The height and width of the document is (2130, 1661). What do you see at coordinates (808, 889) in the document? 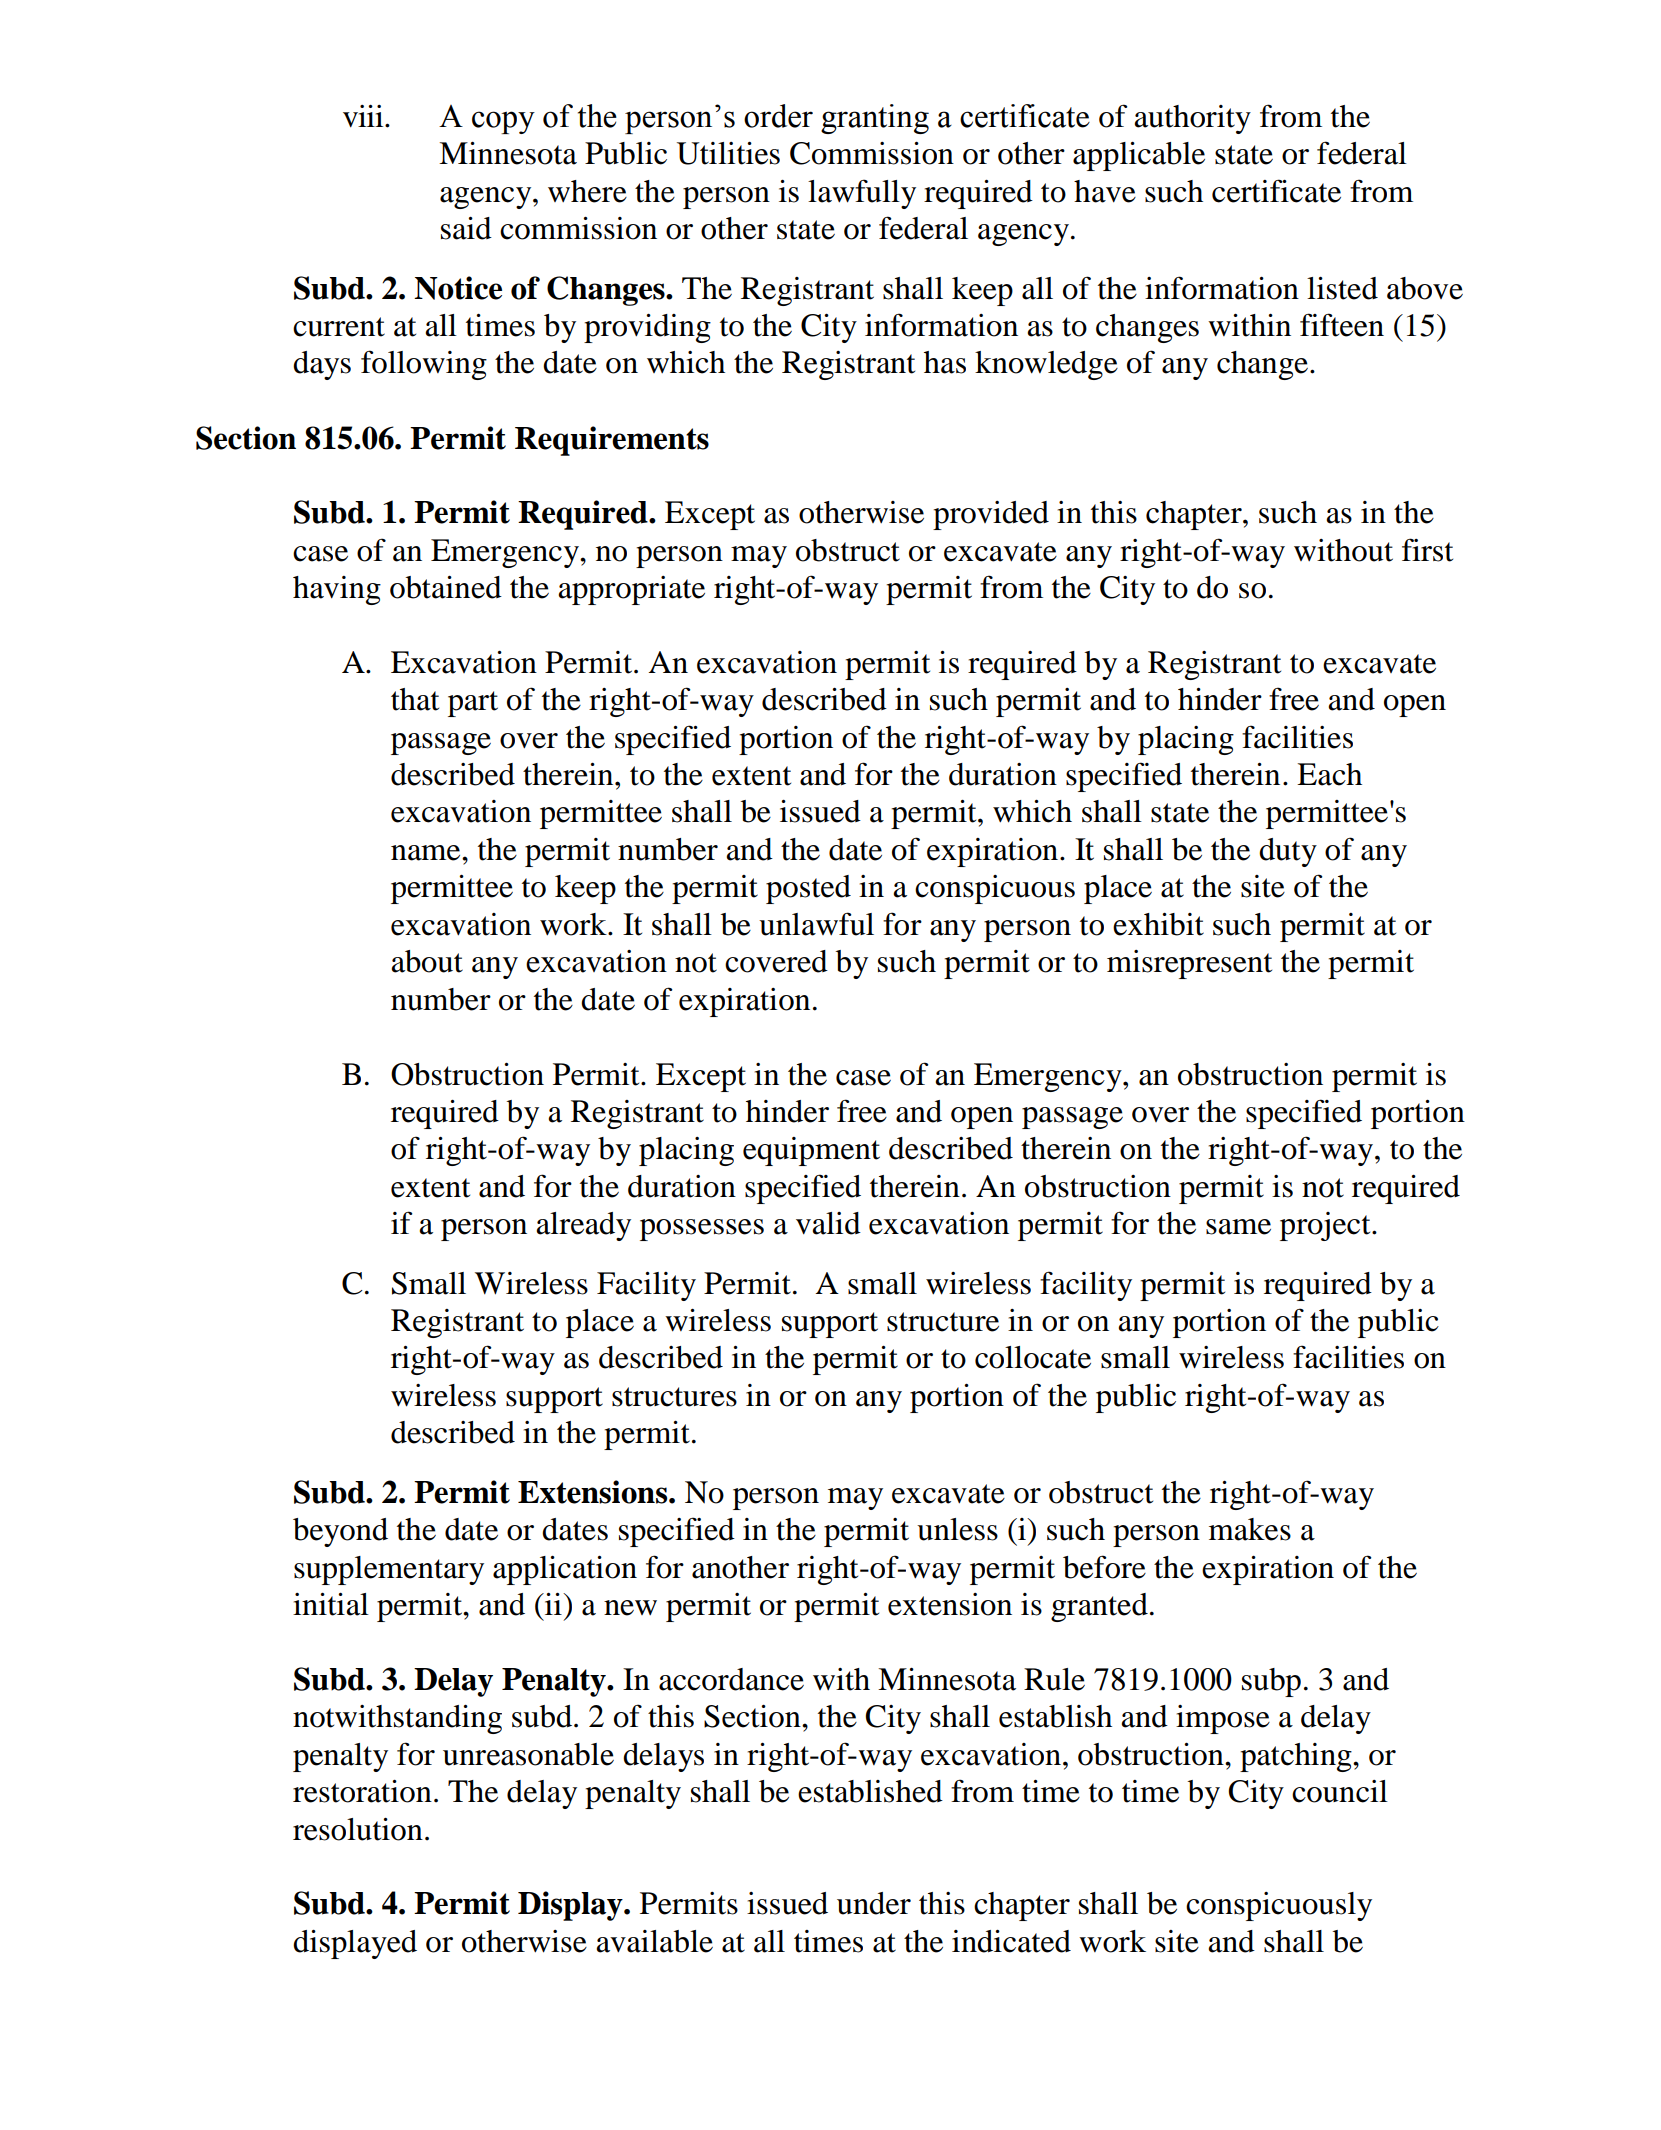
I see `posted` at bounding box center [808, 889].
